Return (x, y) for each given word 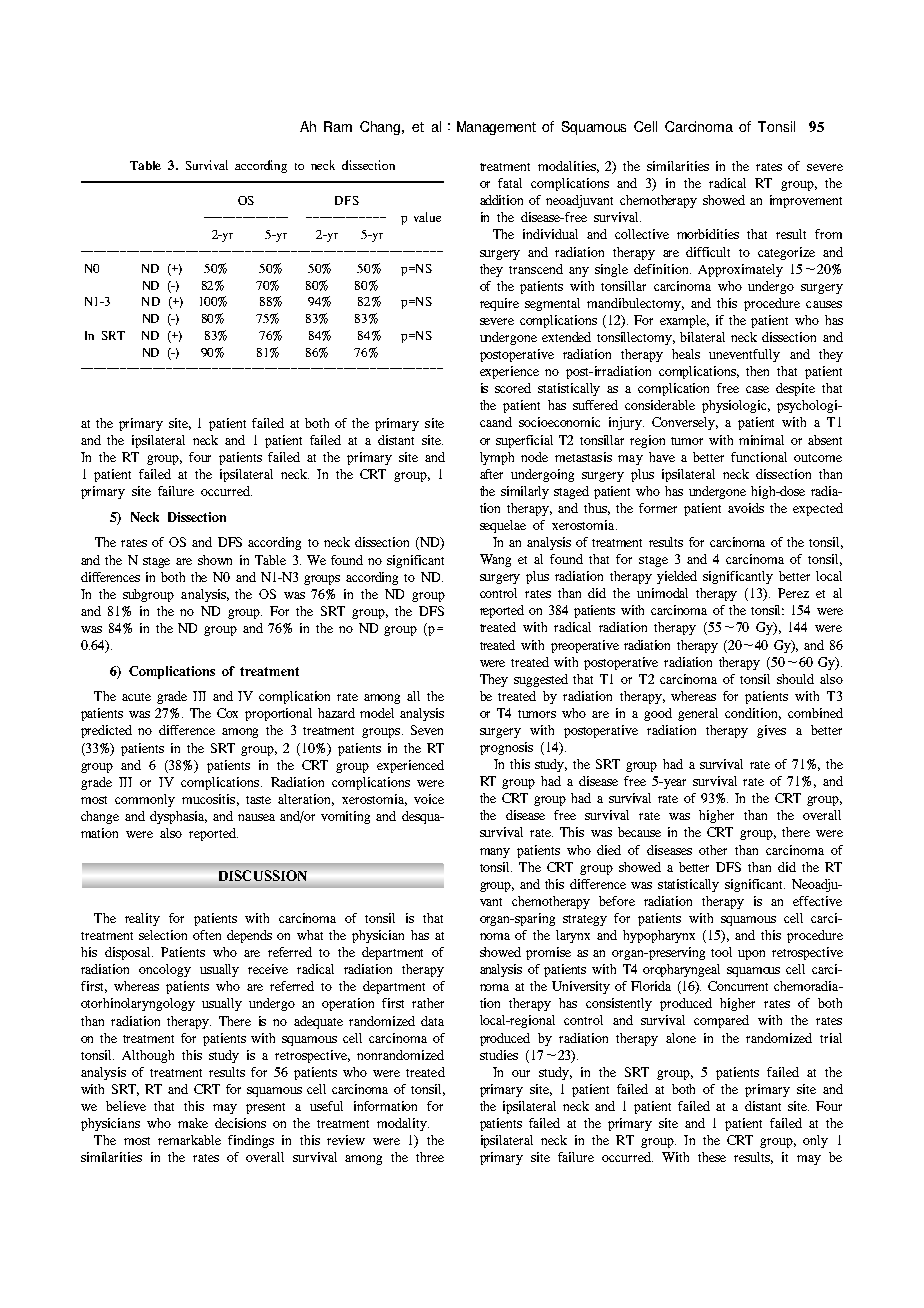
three (430, 1157)
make (193, 1123)
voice (429, 799)
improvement (806, 201)
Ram (338, 126)
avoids (746, 508)
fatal (510, 183)
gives (771, 731)
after (491, 474)
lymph (497, 458)
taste (258, 800)
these (712, 1157)
